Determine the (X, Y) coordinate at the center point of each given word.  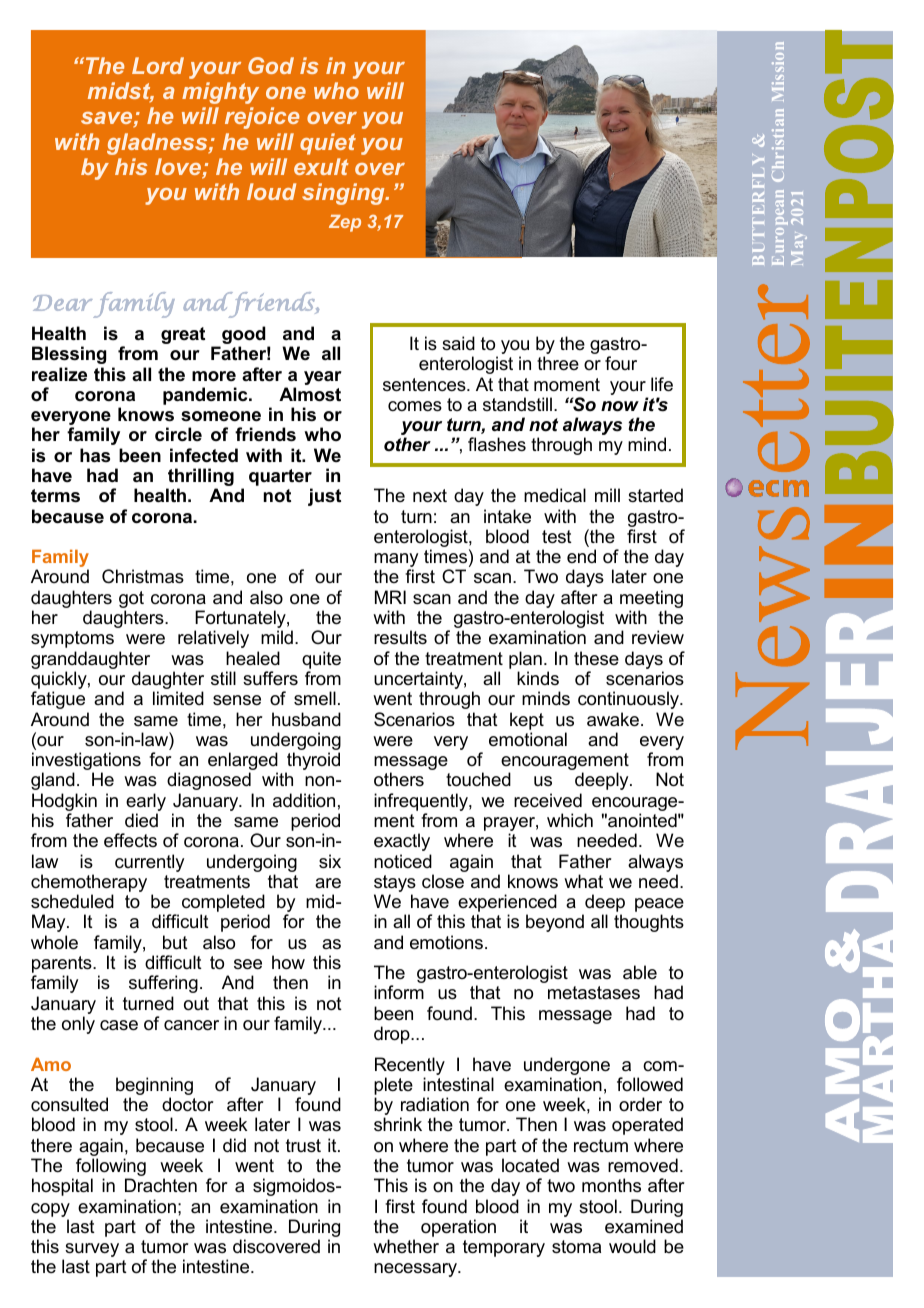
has (95, 455)
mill (607, 495)
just (324, 497)
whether (406, 1246)
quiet (328, 144)
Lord (158, 65)
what (583, 881)
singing (344, 194)
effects (130, 840)
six (330, 861)
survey (91, 1251)
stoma (576, 1247)
